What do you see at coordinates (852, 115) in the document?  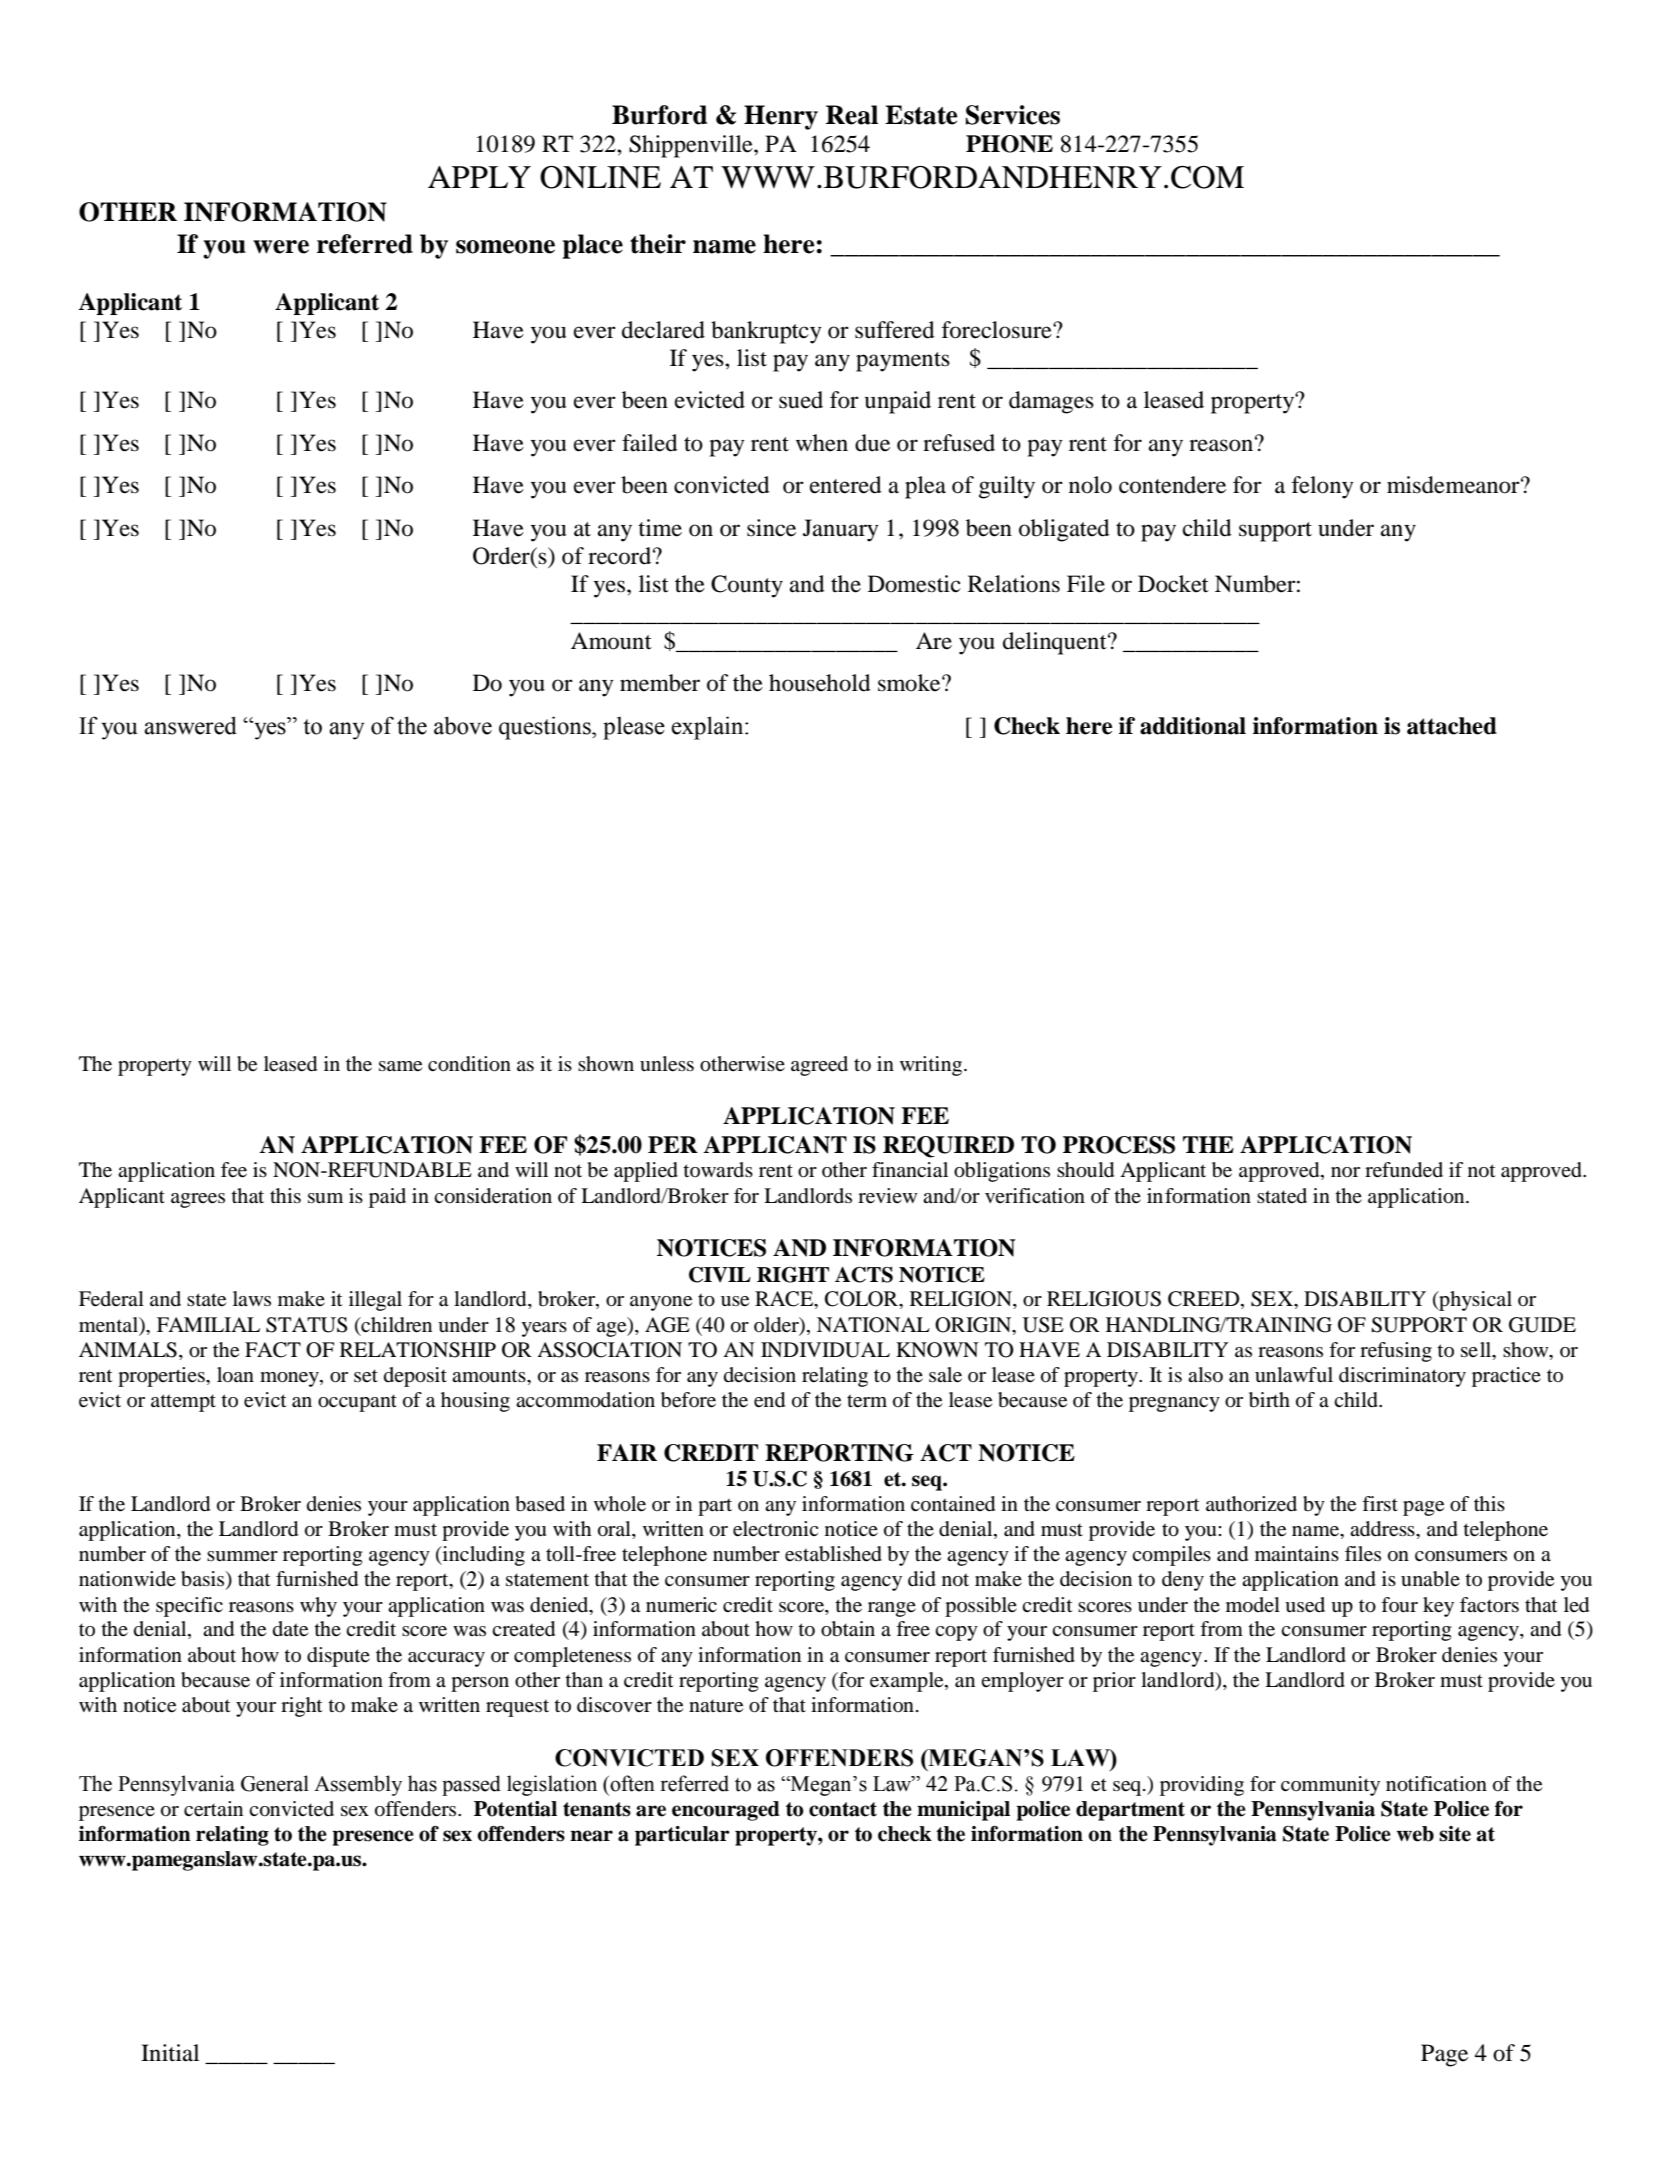 I see `Real` at bounding box center [852, 115].
